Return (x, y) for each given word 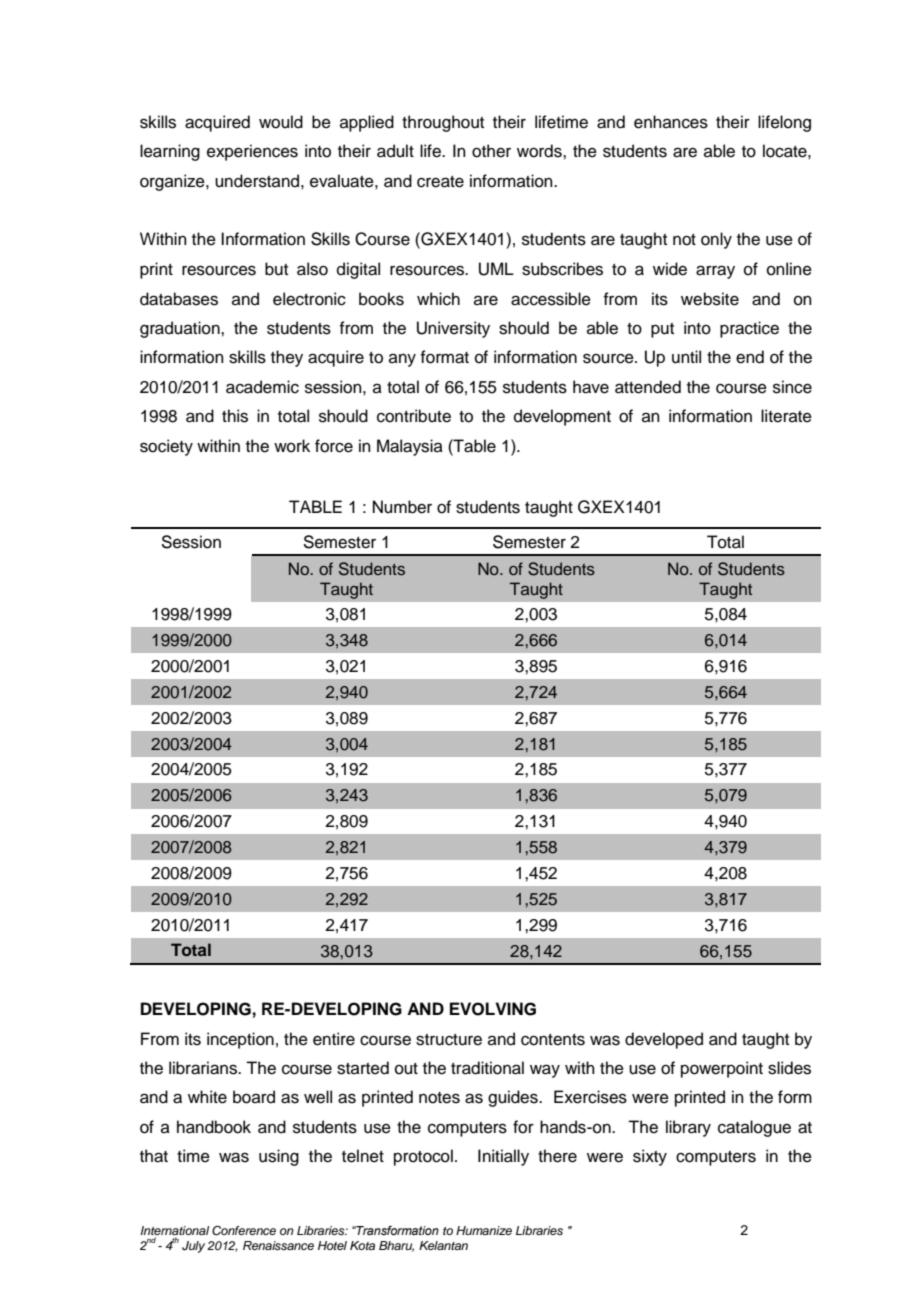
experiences (252, 152)
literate (786, 416)
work (292, 446)
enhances (671, 122)
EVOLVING (493, 1009)
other (491, 151)
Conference (244, 1231)
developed (664, 1040)
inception (240, 1040)
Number (402, 507)
